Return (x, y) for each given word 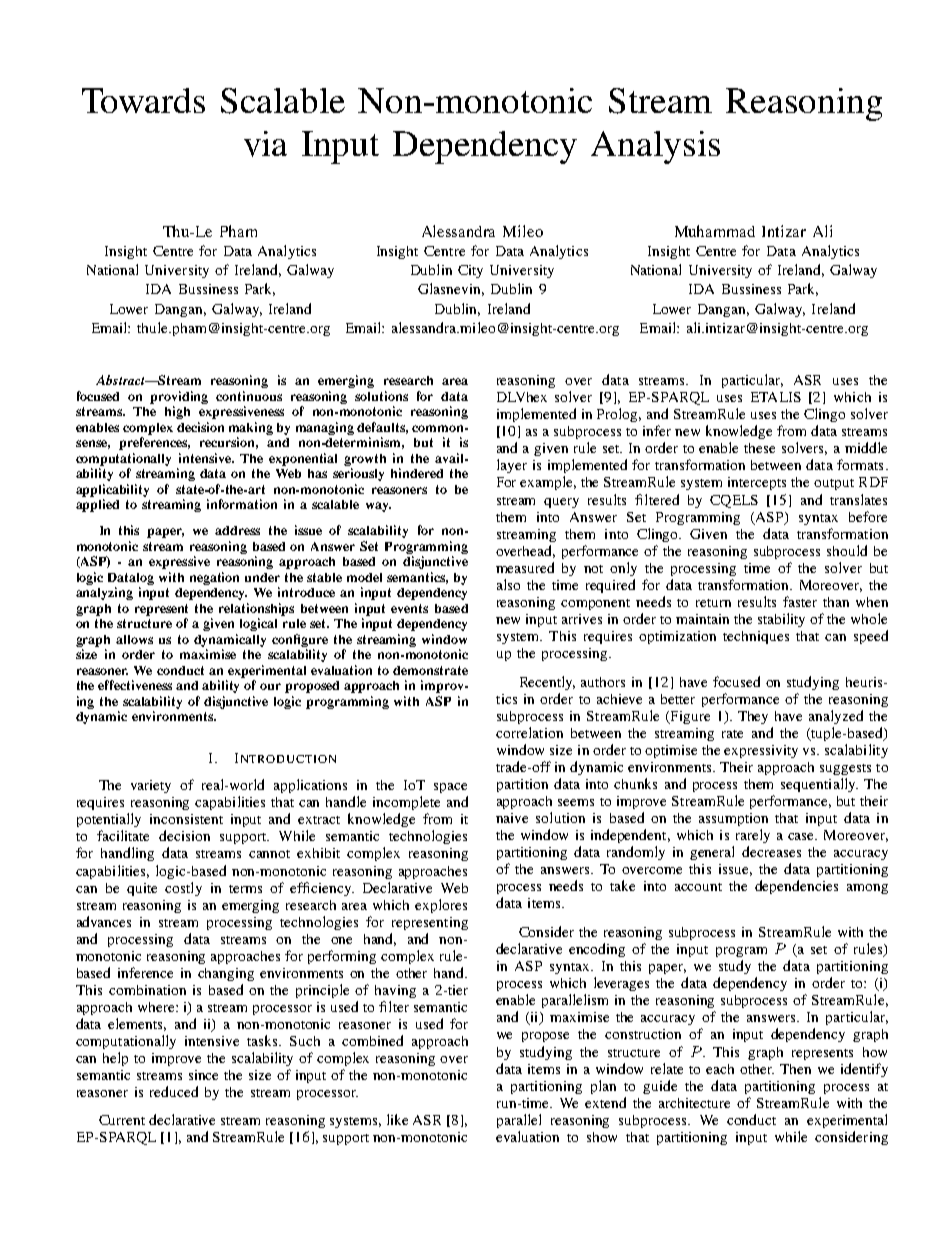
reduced (174, 1091)
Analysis (655, 147)
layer (512, 466)
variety (151, 786)
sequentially (819, 785)
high (177, 412)
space (450, 788)
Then (795, 1069)
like (397, 1119)
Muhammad (715, 231)
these (759, 448)
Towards (143, 100)
